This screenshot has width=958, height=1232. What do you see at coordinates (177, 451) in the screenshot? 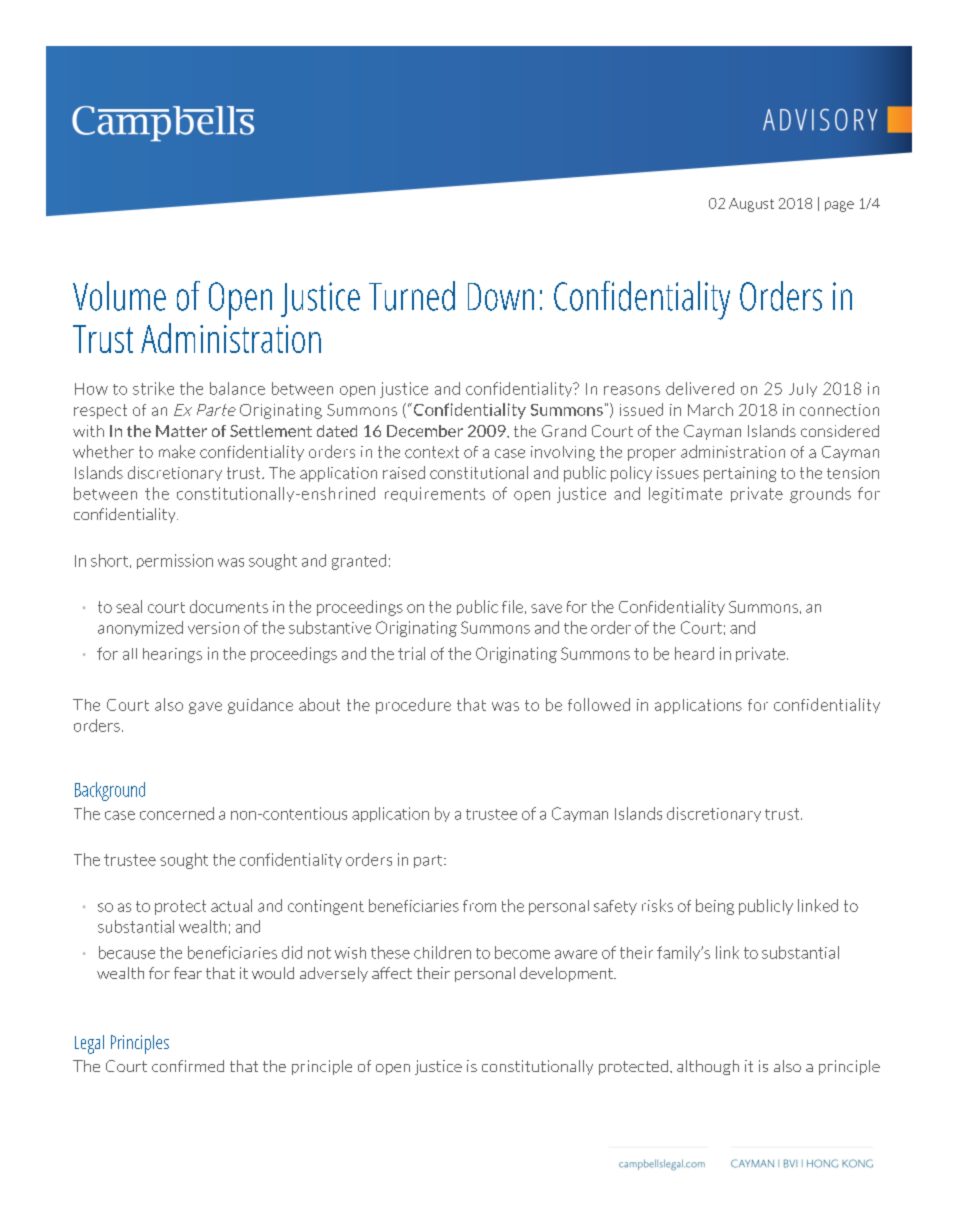
I see `make` at bounding box center [177, 451].
